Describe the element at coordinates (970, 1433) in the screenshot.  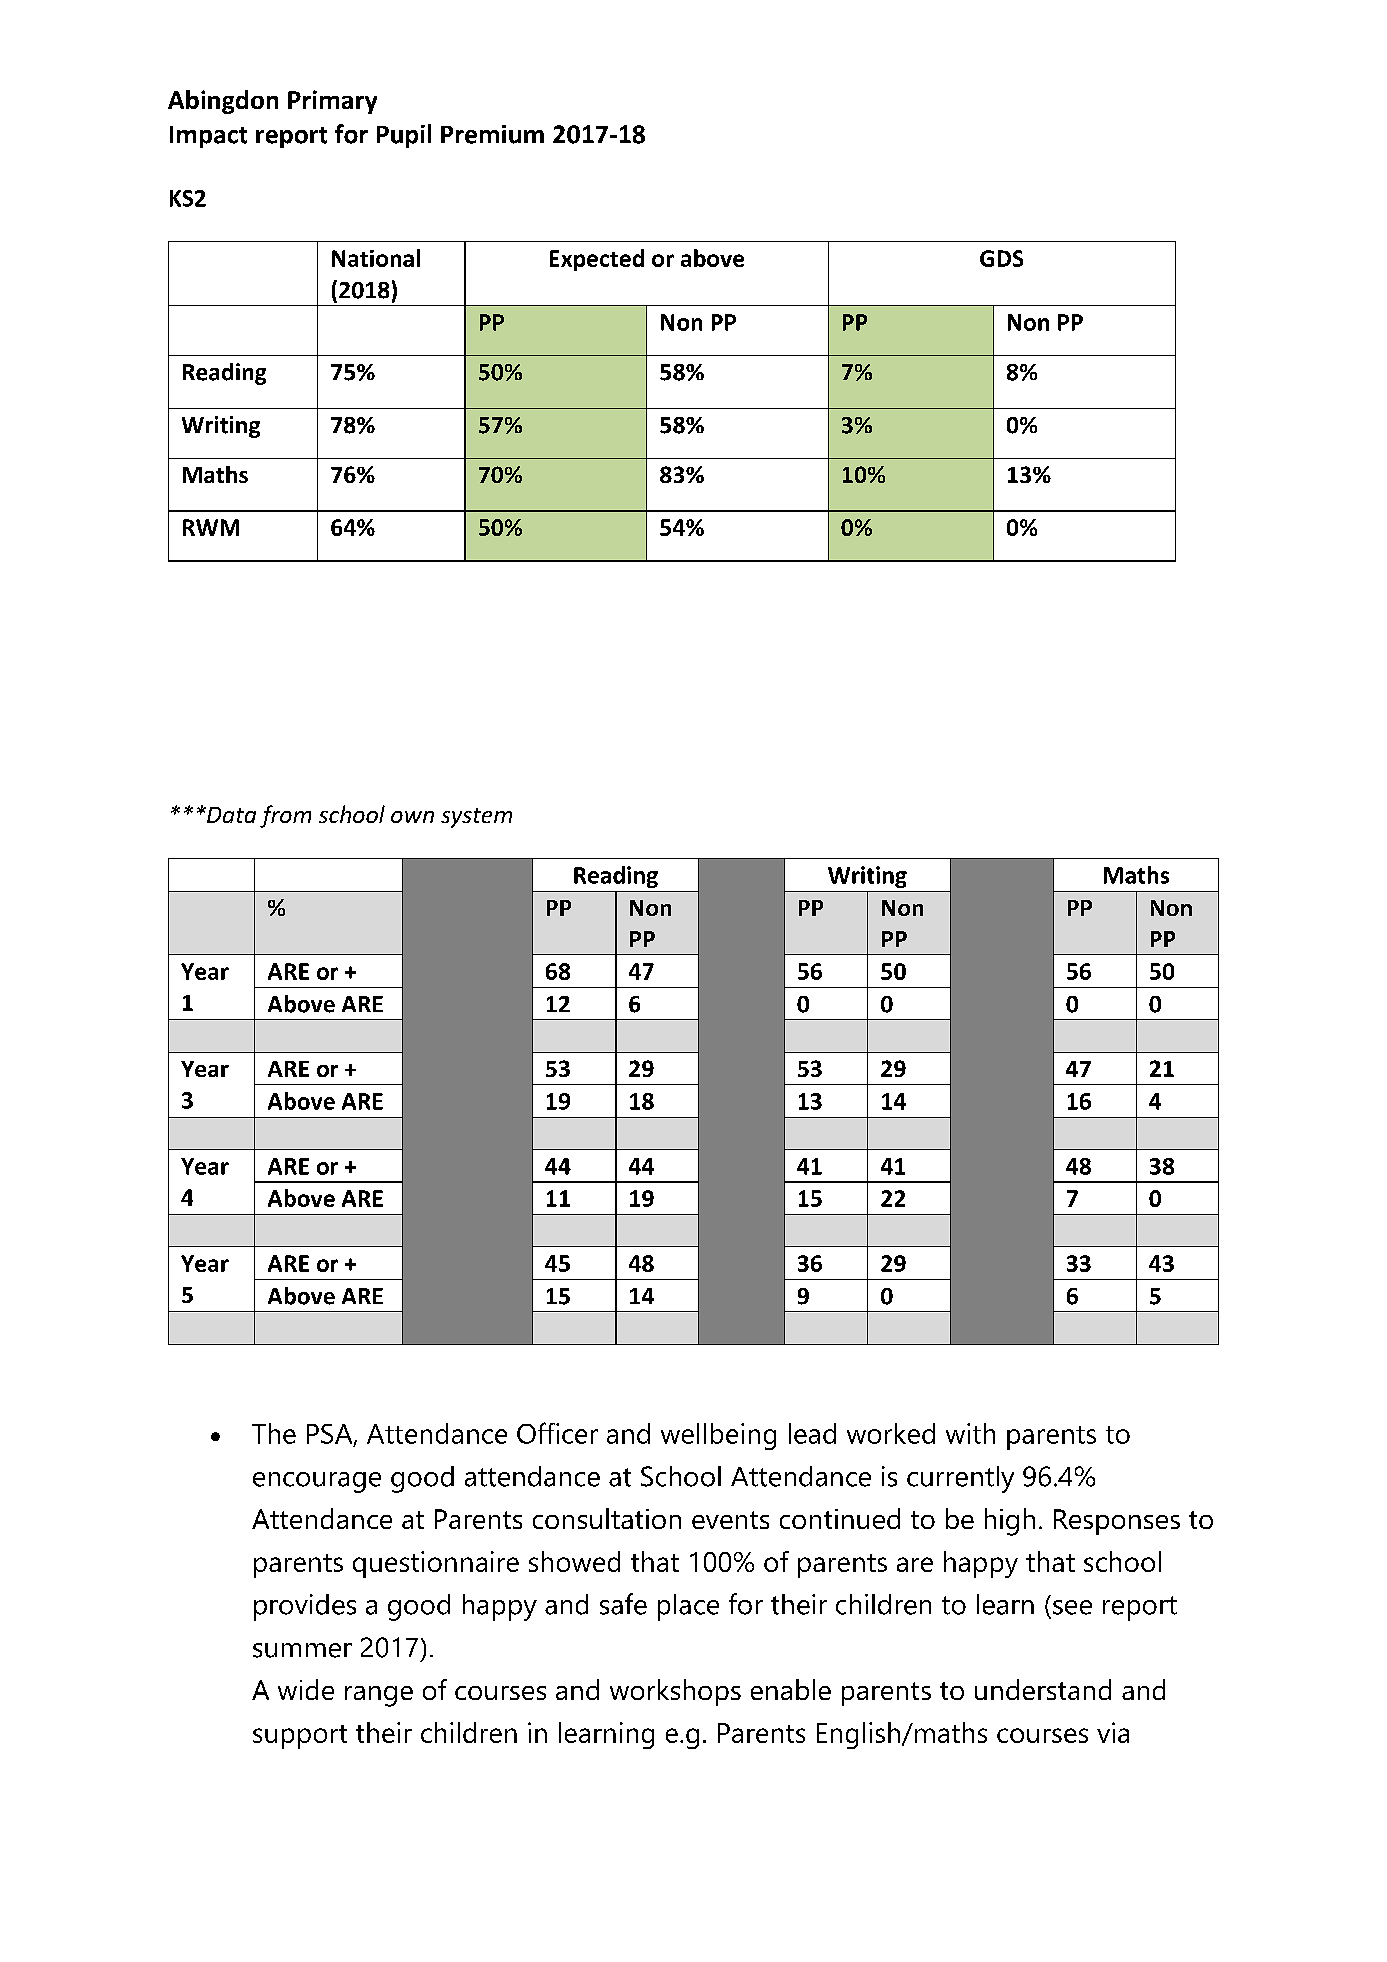
I see `with` at that location.
